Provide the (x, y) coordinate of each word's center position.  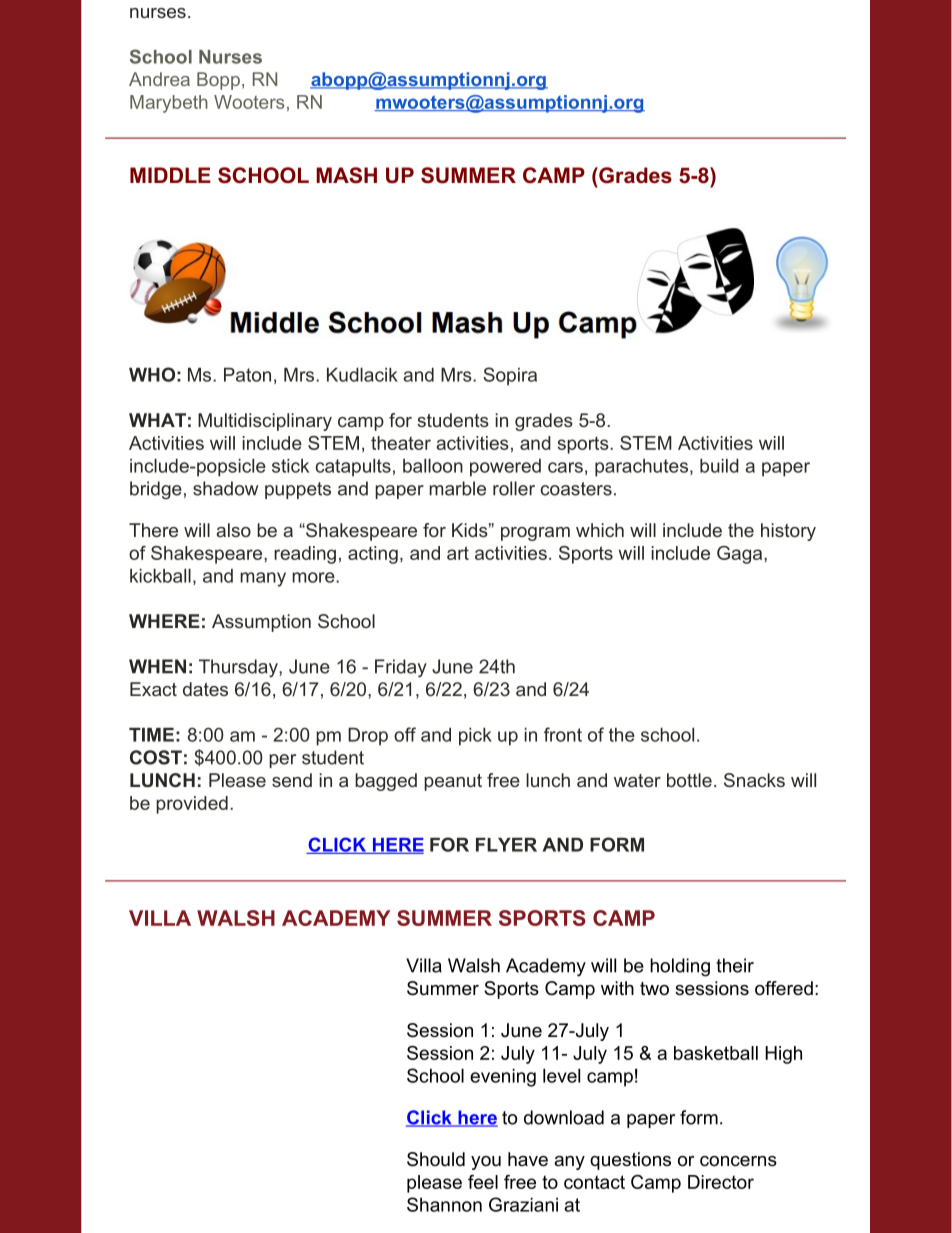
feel (483, 1182)
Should (436, 1159)
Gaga (741, 555)
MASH (346, 175)
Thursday (239, 668)
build (719, 466)
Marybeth (169, 104)
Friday (401, 668)
